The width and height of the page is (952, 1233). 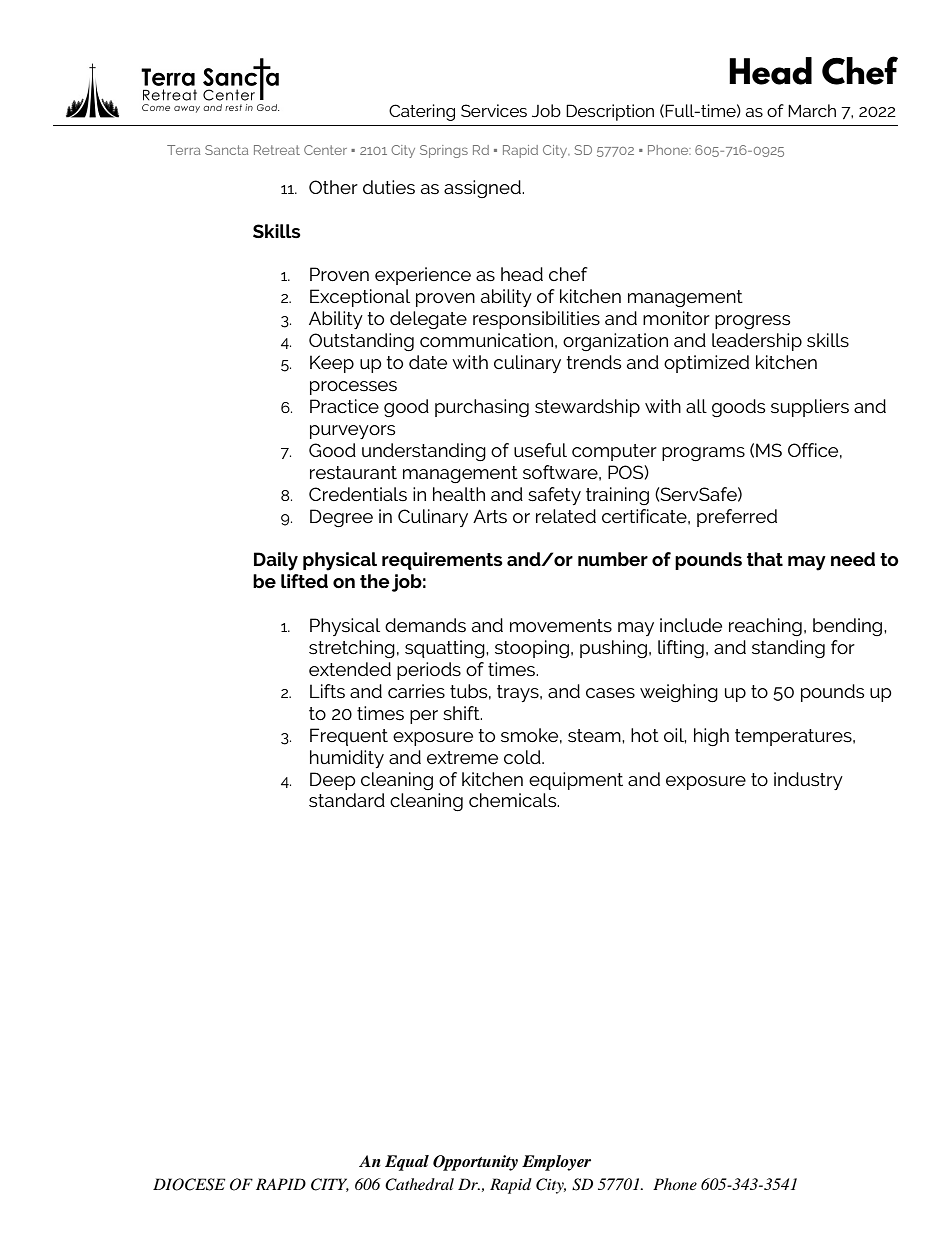 I want to click on Retreat, so click(x=277, y=150).
